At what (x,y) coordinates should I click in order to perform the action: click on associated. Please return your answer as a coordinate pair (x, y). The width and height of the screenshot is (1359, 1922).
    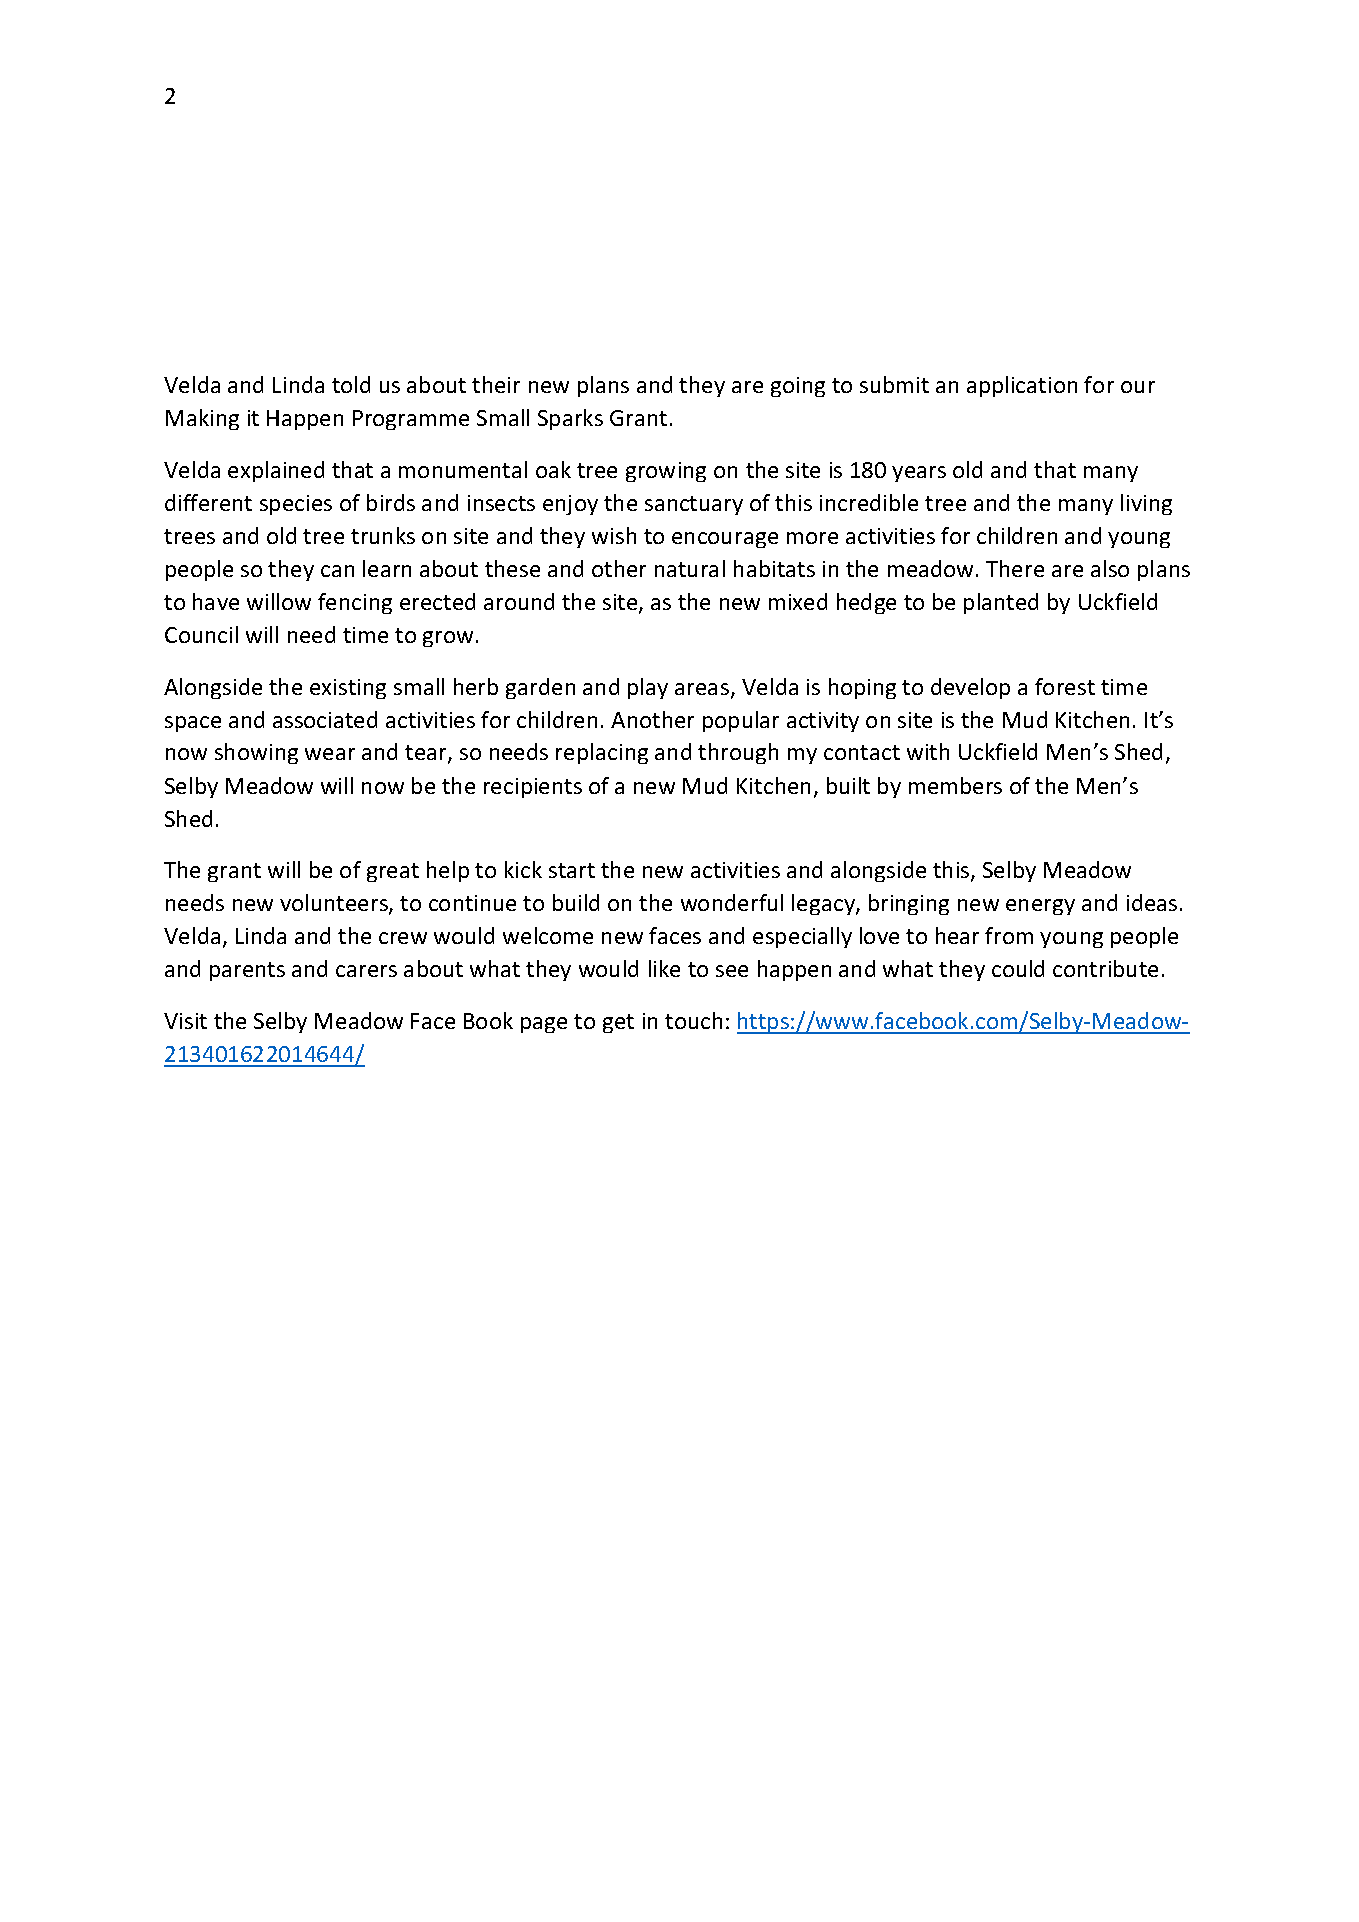
    Looking at the image, I should click on (325, 719).
